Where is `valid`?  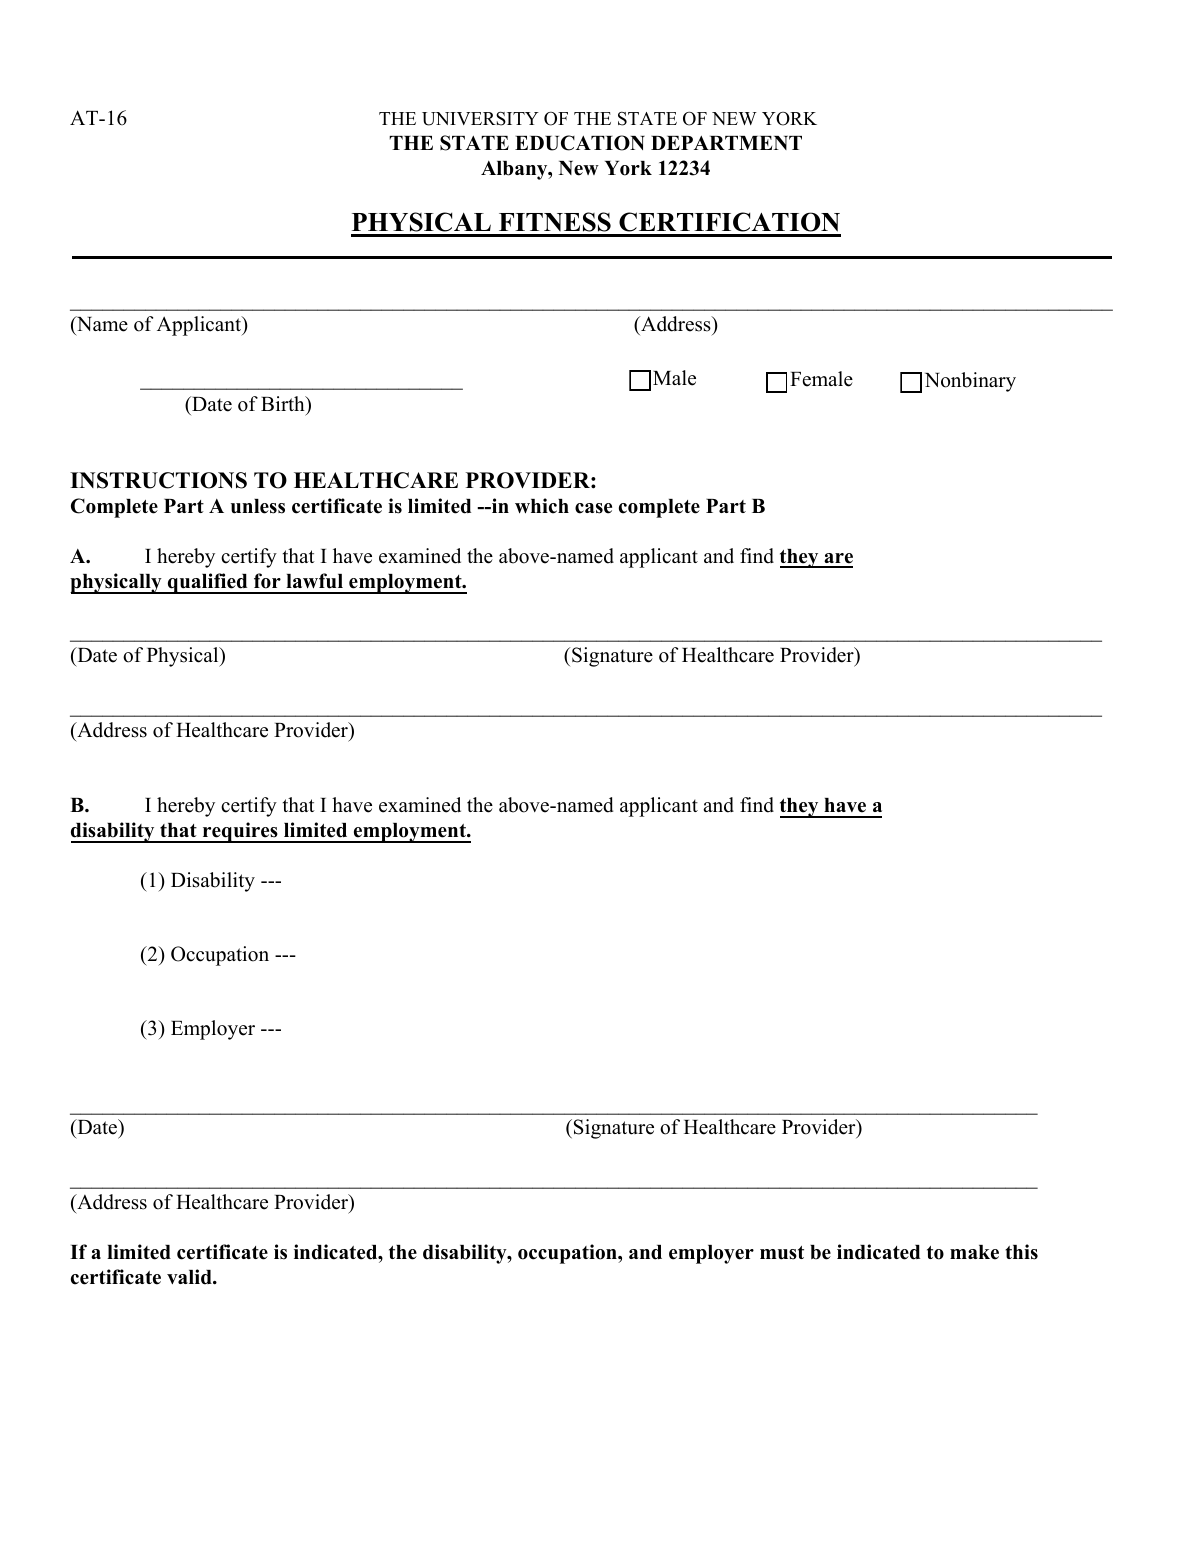
valid is located at coordinates (190, 1277).
